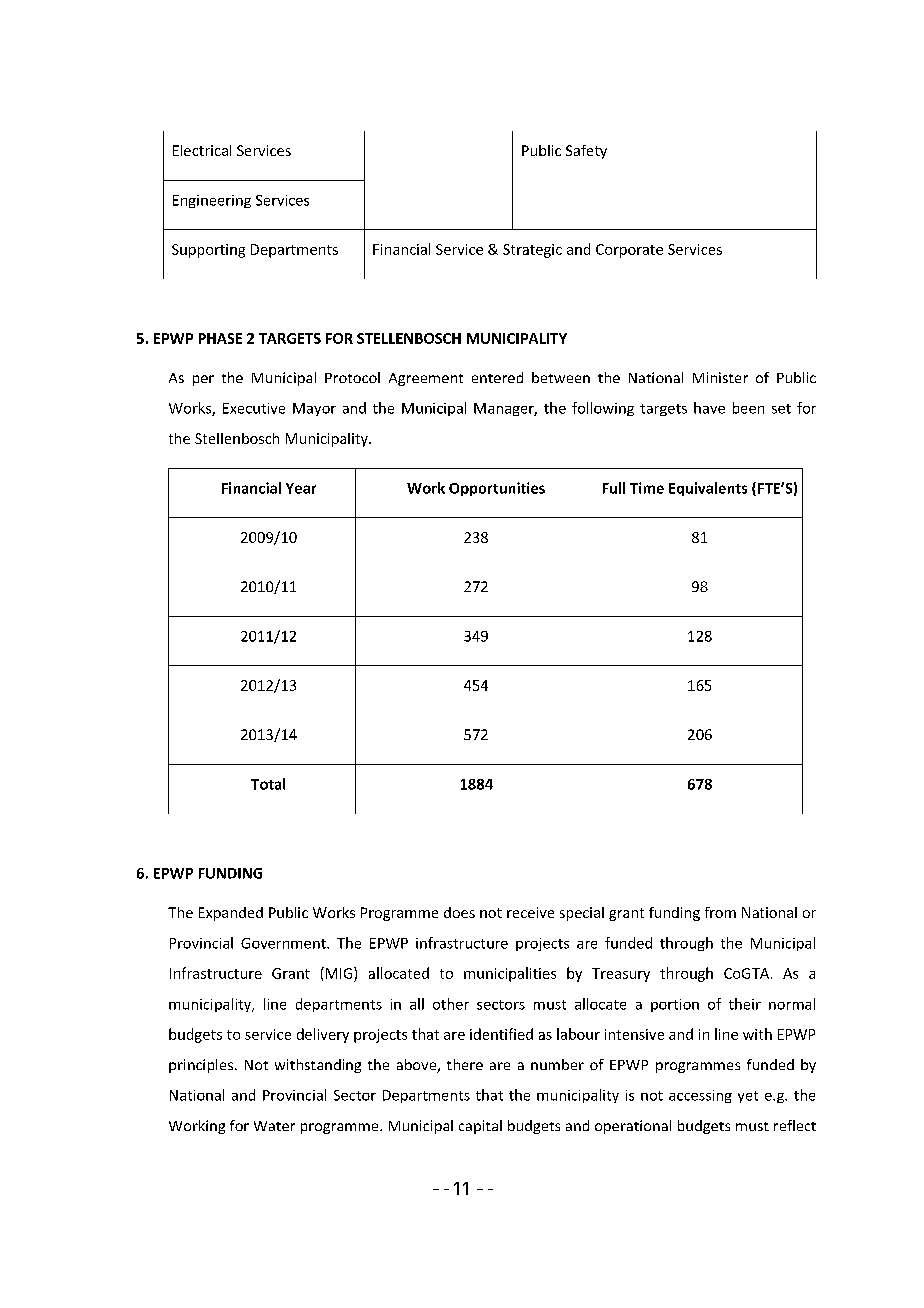 The height and width of the page is (1308, 924). What do you see at coordinates (720, 912) in the page?
I see `from` at bounding box center [720, 912].
